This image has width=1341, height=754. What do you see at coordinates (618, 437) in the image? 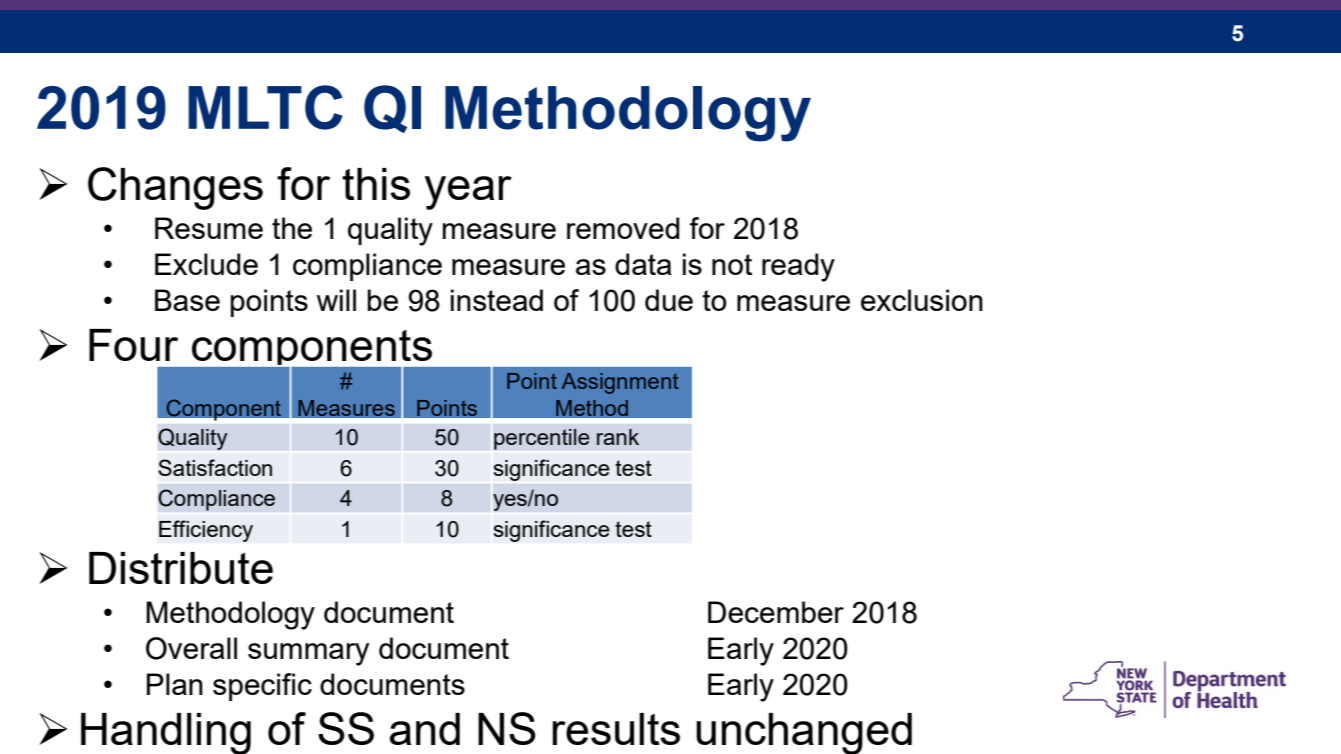
I see `rank` at bounding box center [618, 437].
